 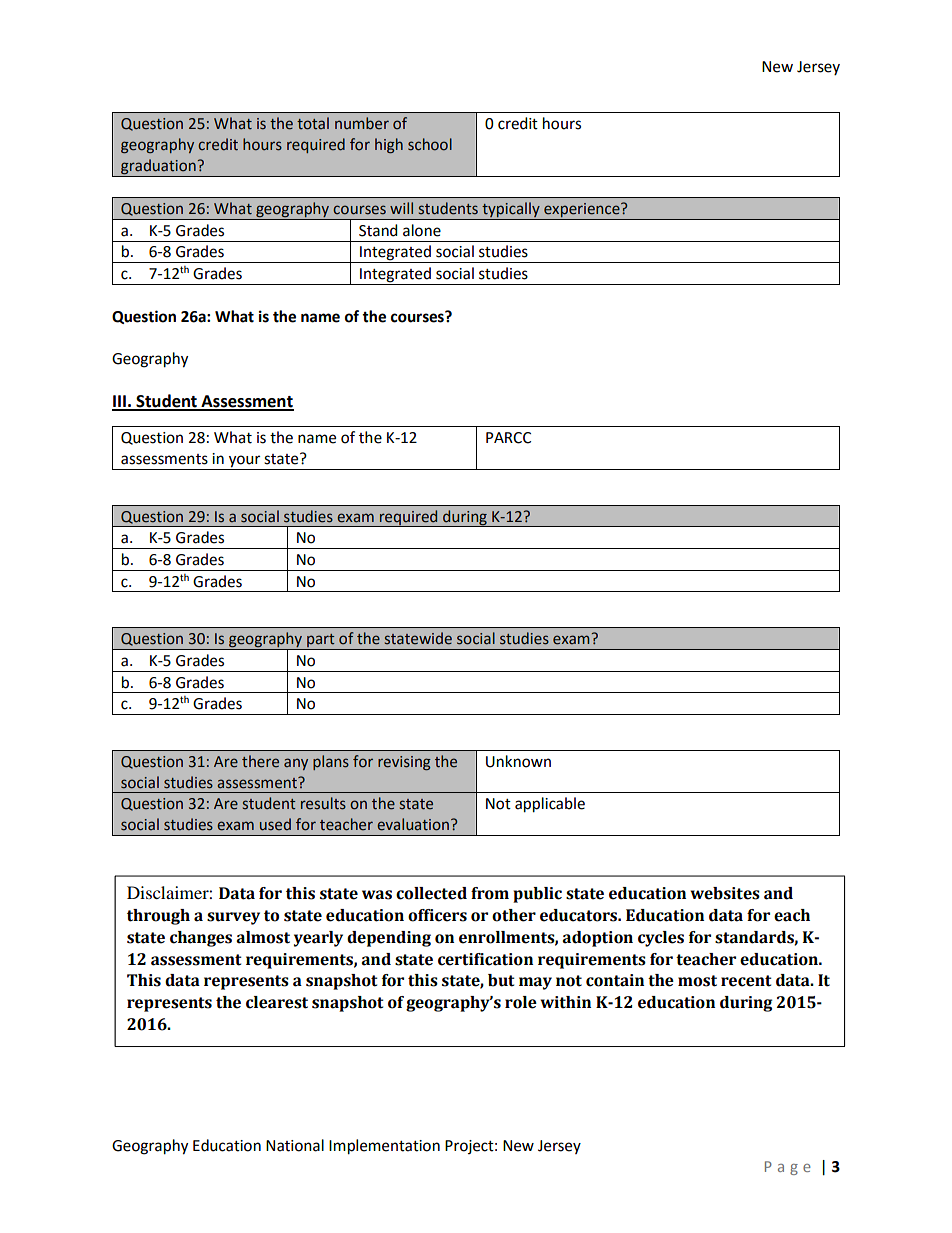 I want to click on evaluation, so click(x=413, y=824).
